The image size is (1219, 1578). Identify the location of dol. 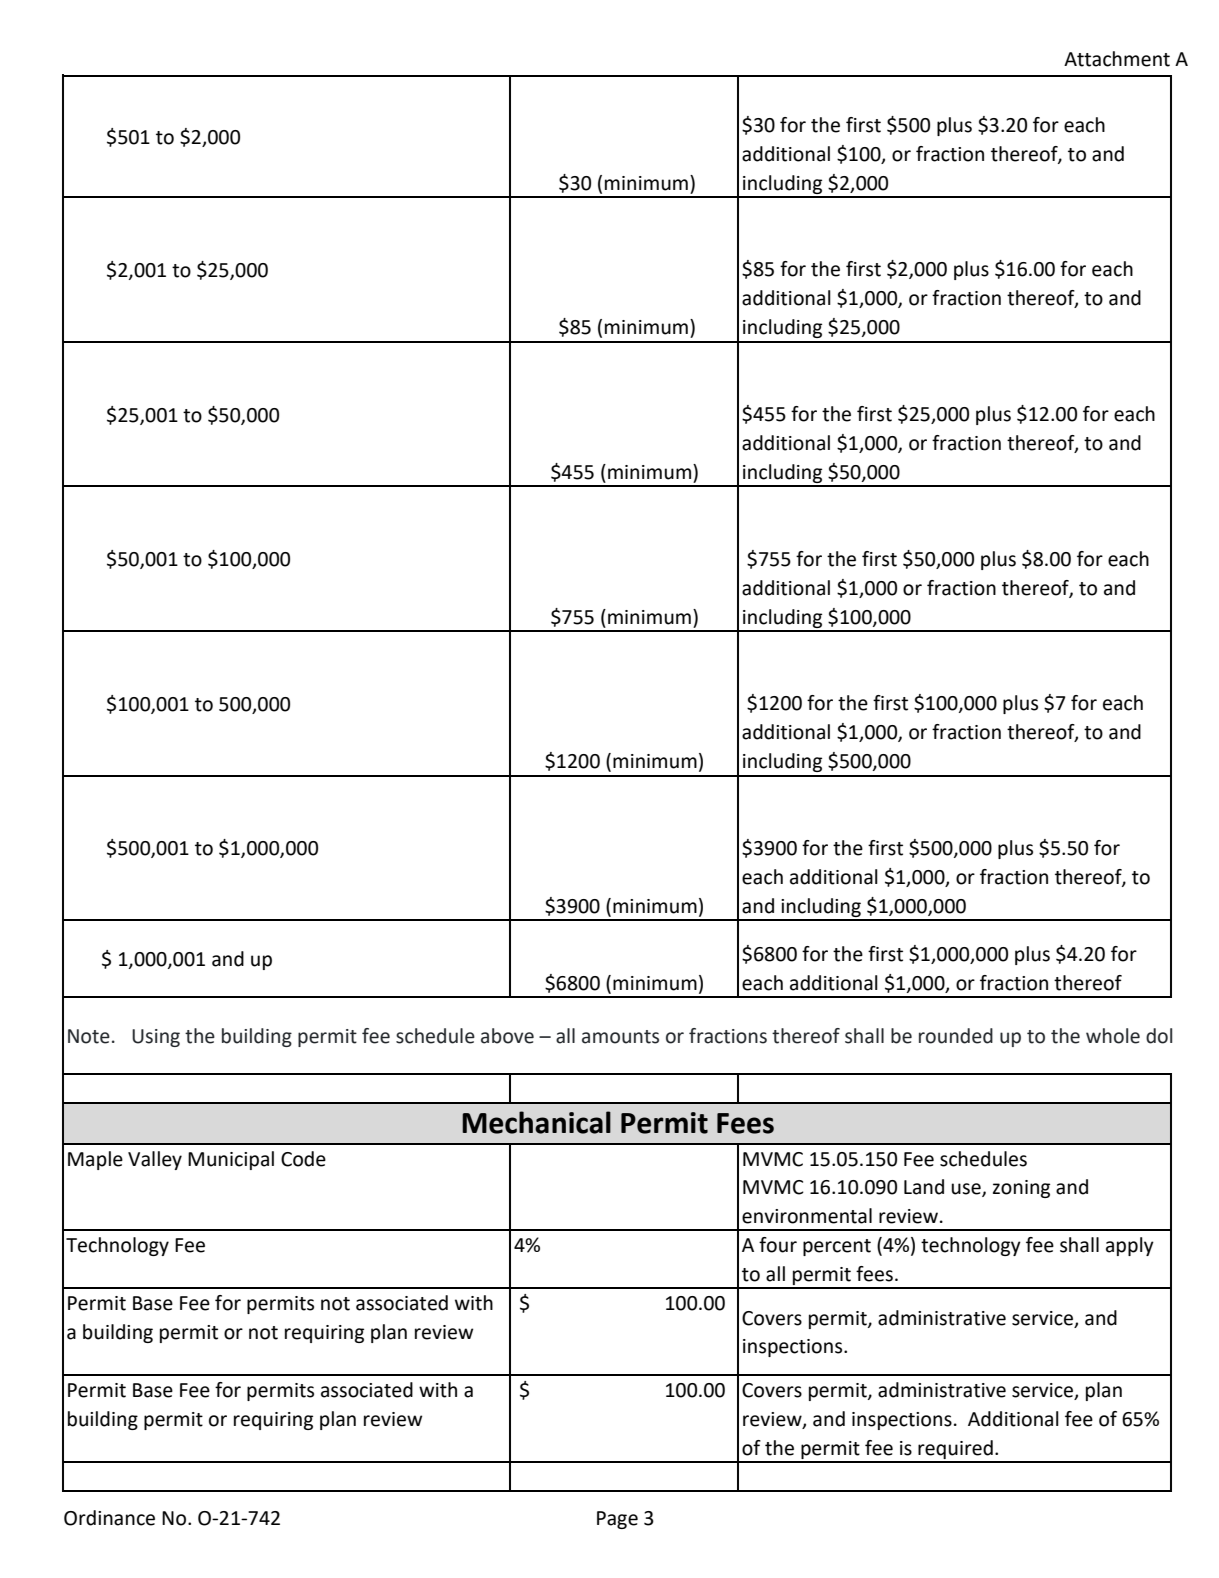
(1159, 1036).
